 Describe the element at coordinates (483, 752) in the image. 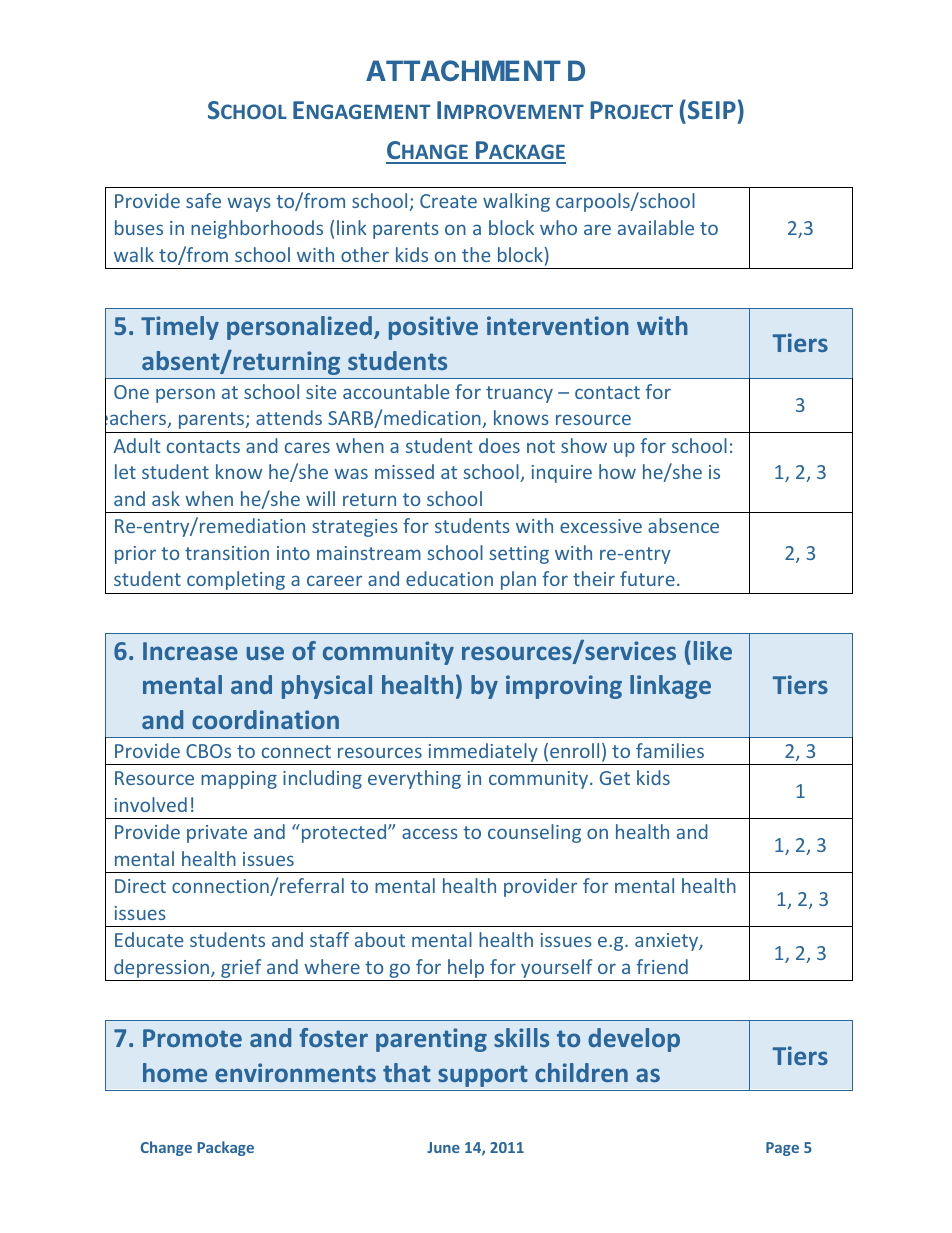

I see `immediately` at that location.
